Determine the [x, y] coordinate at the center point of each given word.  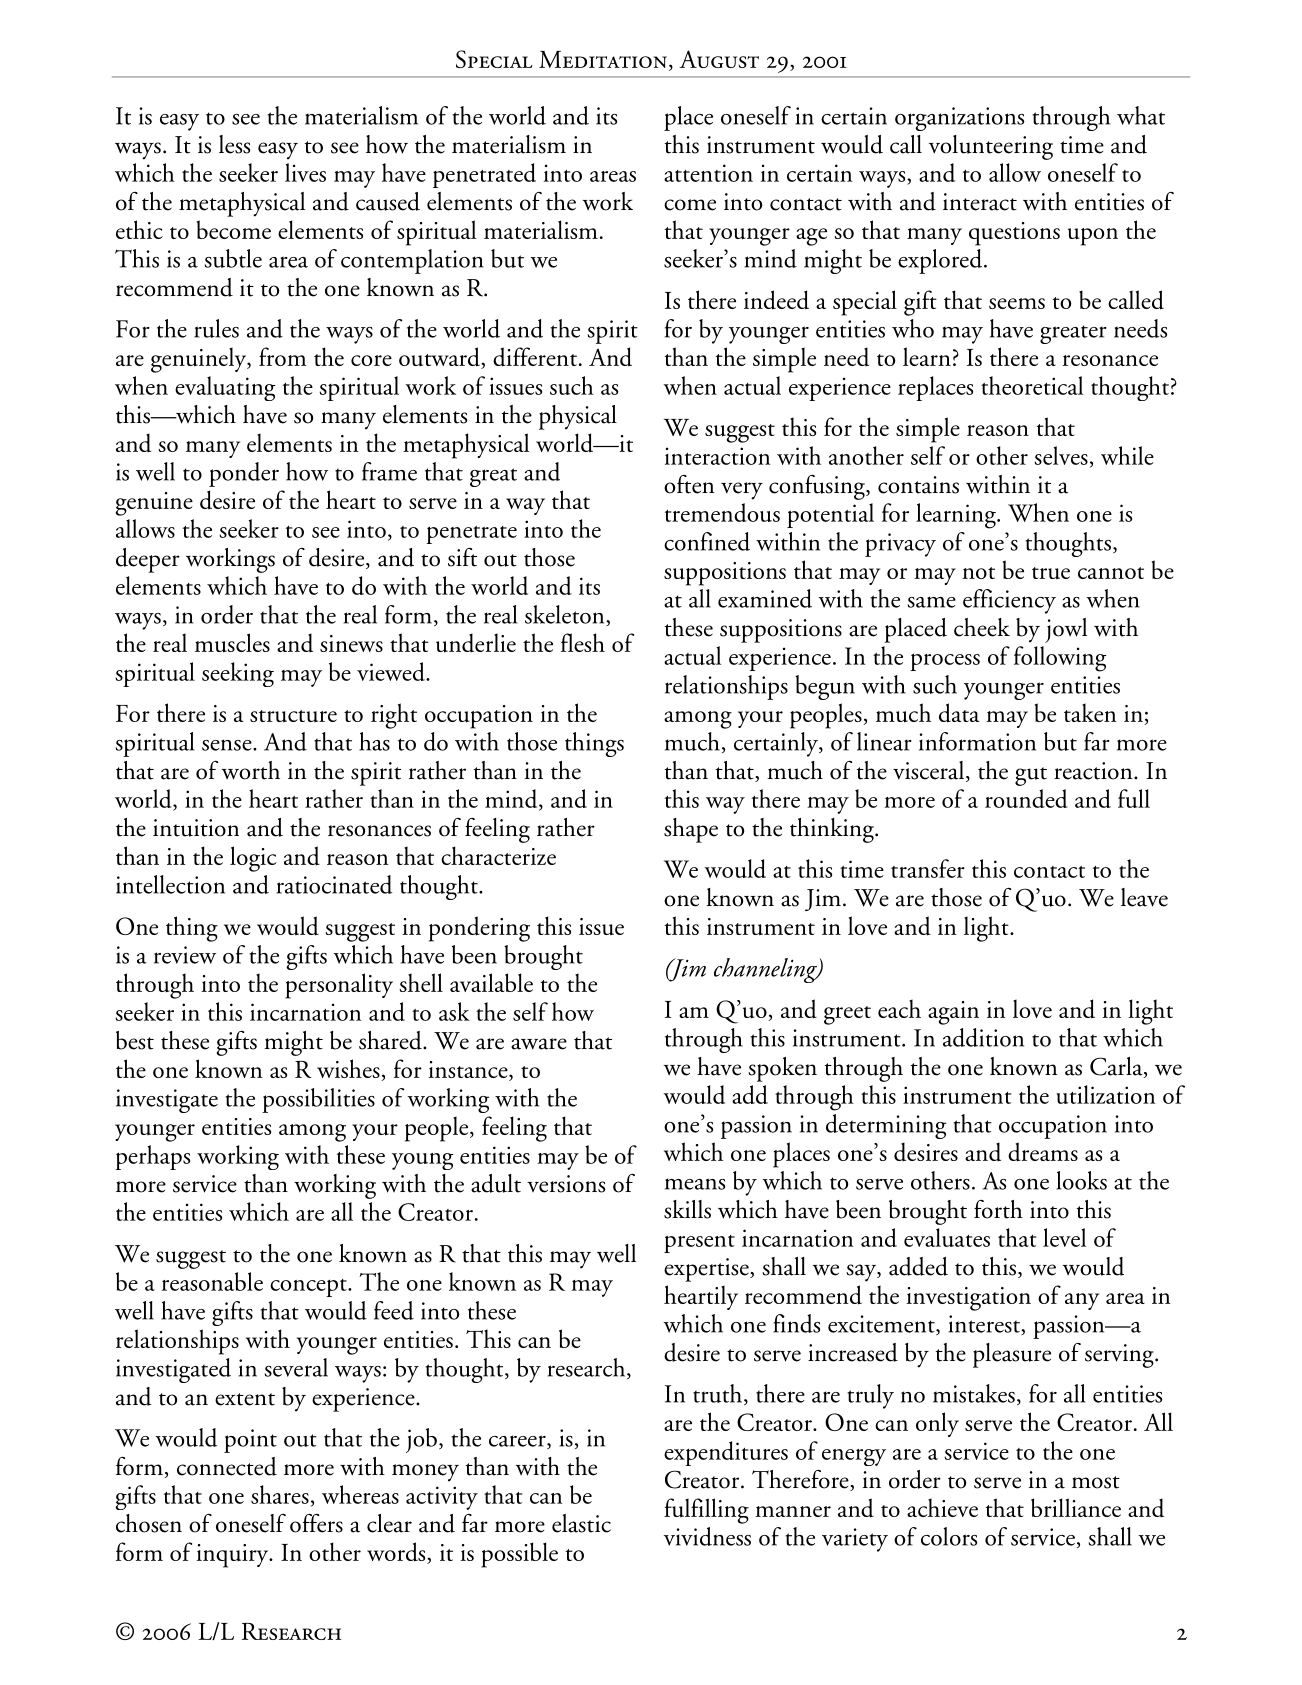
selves [1061, 455]
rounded [1026, 798]
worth [251, 770]
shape [691, 830]
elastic [581, 1523]
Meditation [603, 59]
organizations [959, 119]
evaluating [225, 388]
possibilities [318, 1100]
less [234, 144]
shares [280, 1494]
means [695, 1184]
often [689, 484]
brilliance [1076, 1507]
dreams [1043, 1152]
